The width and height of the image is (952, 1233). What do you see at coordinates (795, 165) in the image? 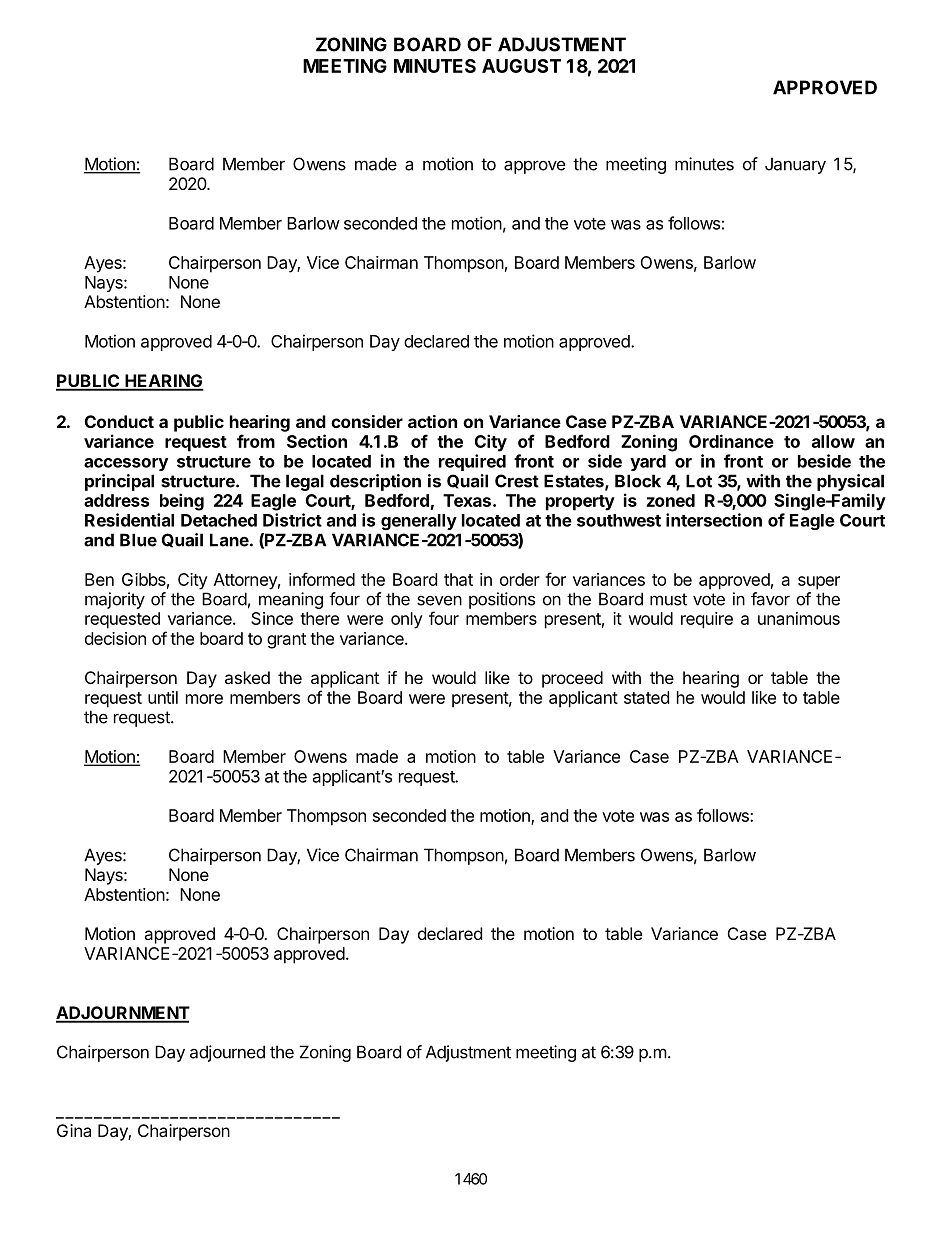
I see `January` at bounding box center [795, 165].
